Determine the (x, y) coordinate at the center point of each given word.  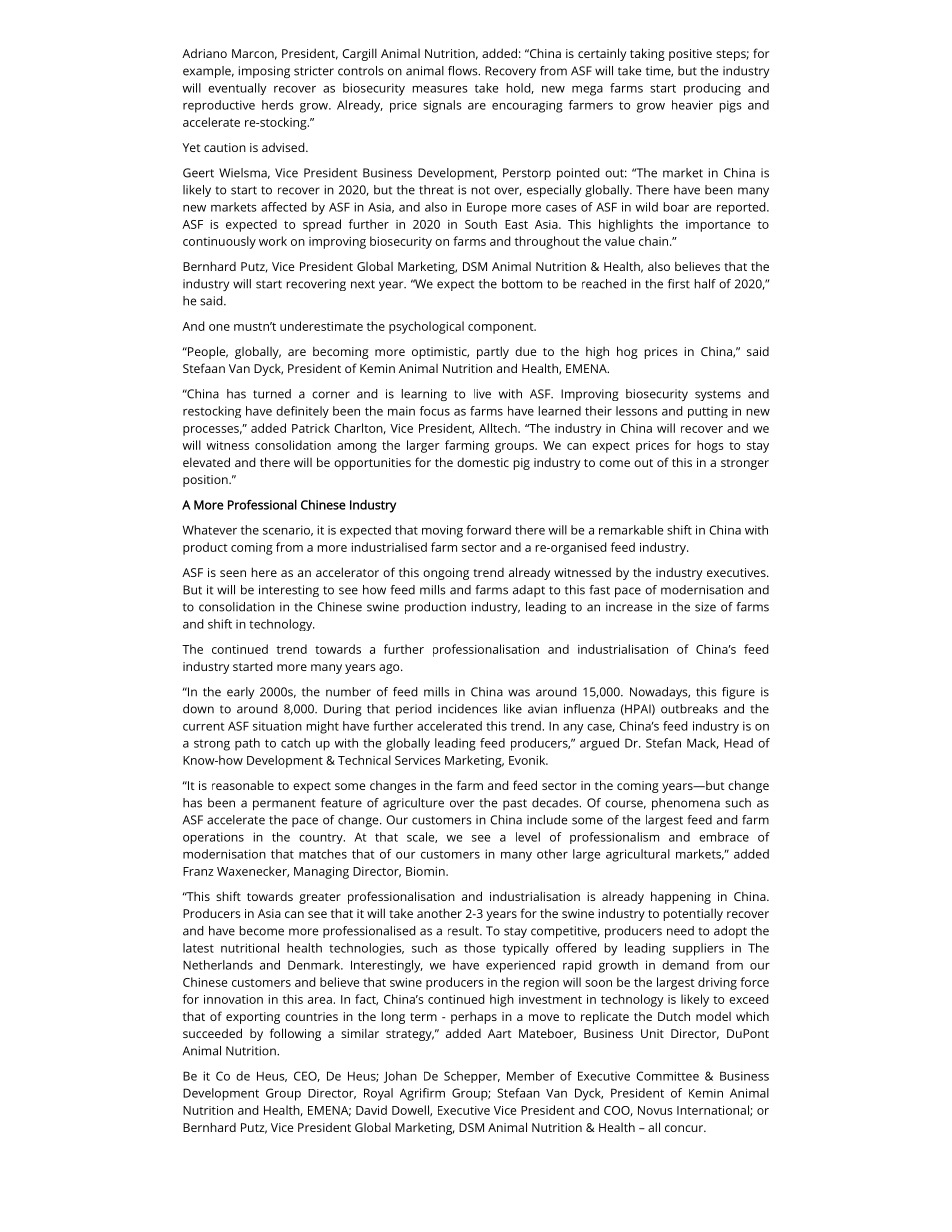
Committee (667, 1076)
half (705, 284)
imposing (264, 72)
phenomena (686, 804)
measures (440, 89)
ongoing (446, 574)
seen (233, 573)
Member (531, 1076)
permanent (284, 804)
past (515, 804)
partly (493, 352)
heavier (692, 105)
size (705, 607)
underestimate (321, 326)
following (295, 1034)
